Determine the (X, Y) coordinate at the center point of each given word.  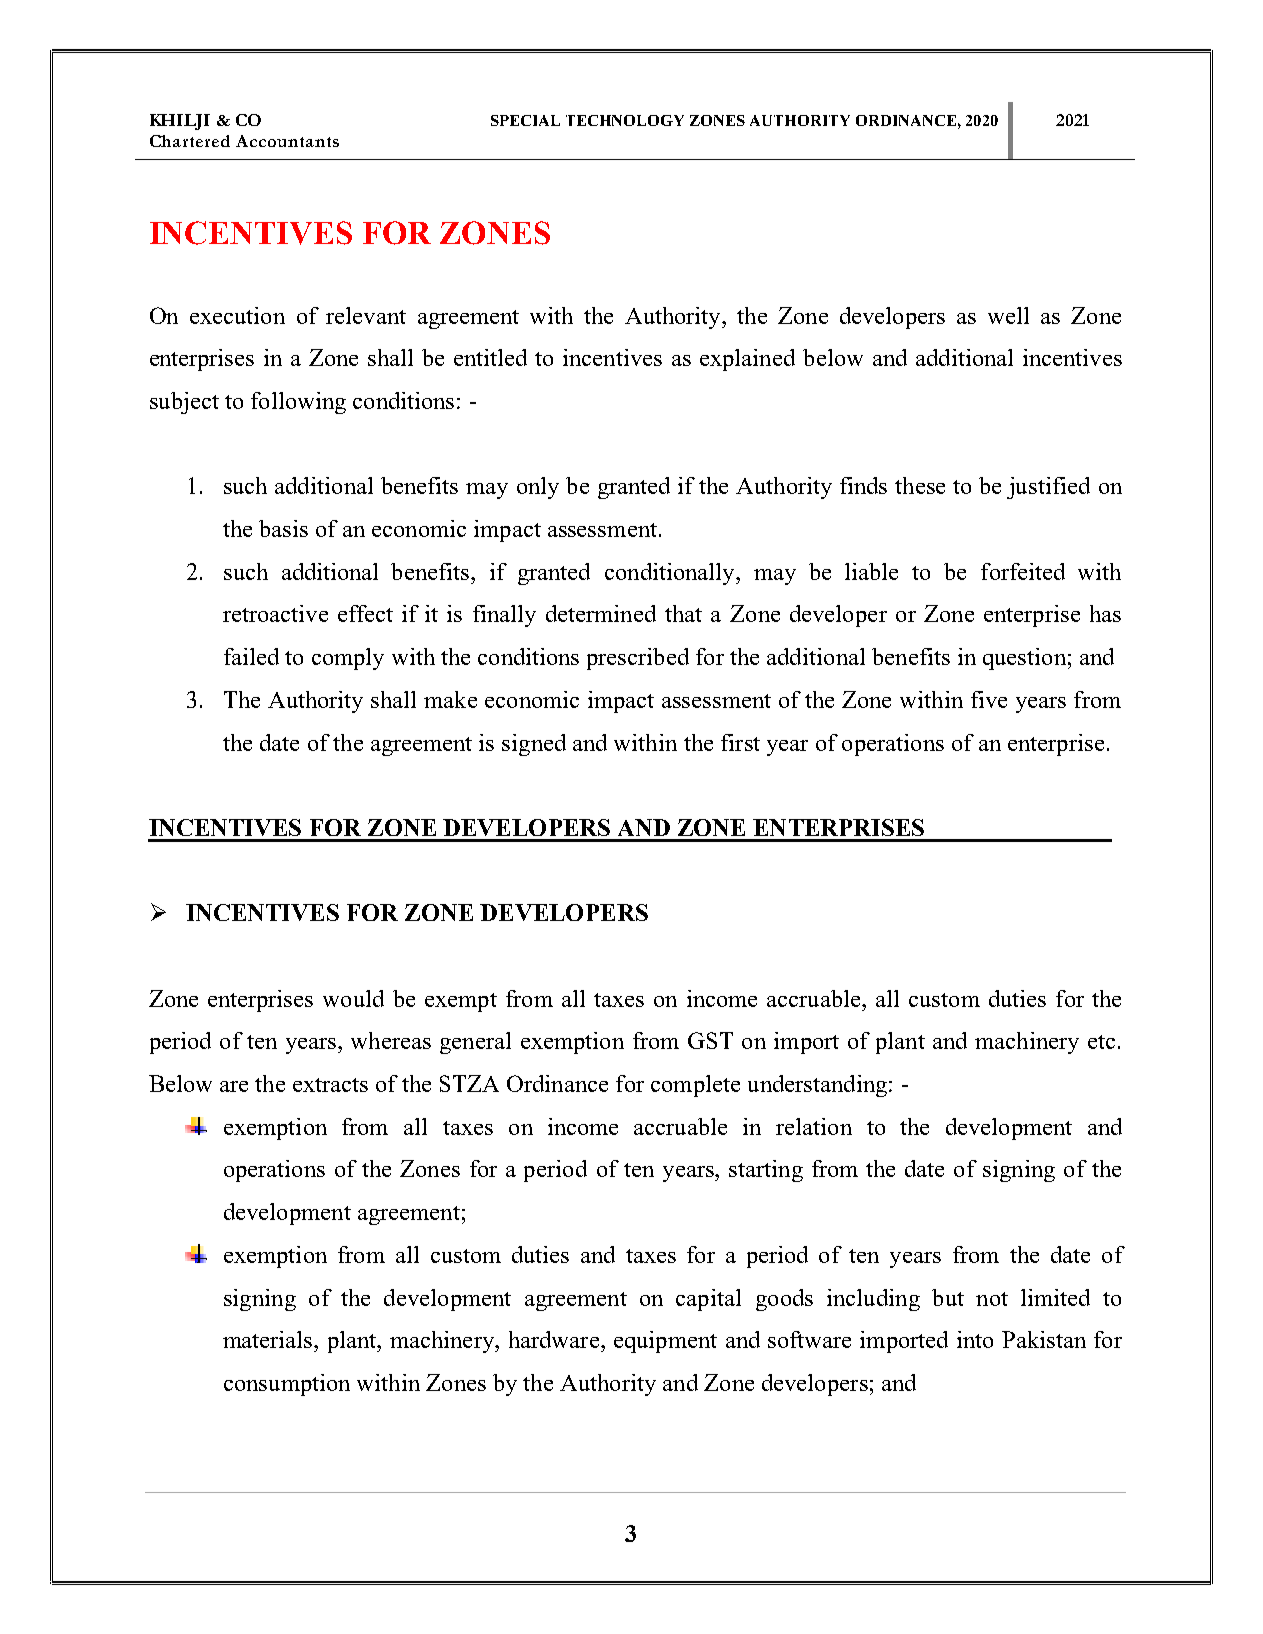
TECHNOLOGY (625, 120)
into (975, 1339)
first (740, 742)
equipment (665, 1342)
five (989, 699)
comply (348, 659)
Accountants (287, 141)
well (1008, 315)
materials (269, 1339)
